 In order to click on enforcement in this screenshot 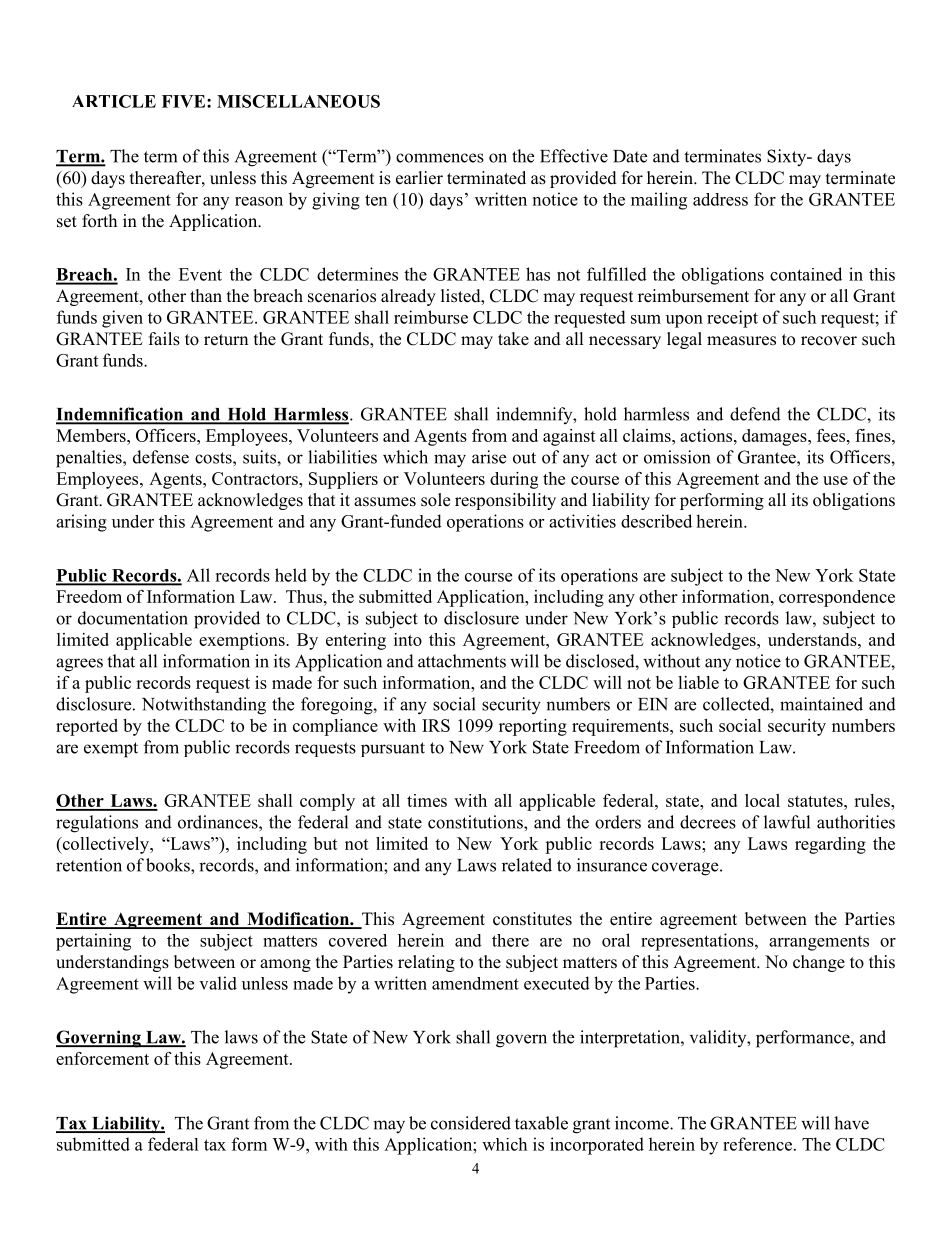, I will do `click(102, 1058)`.
